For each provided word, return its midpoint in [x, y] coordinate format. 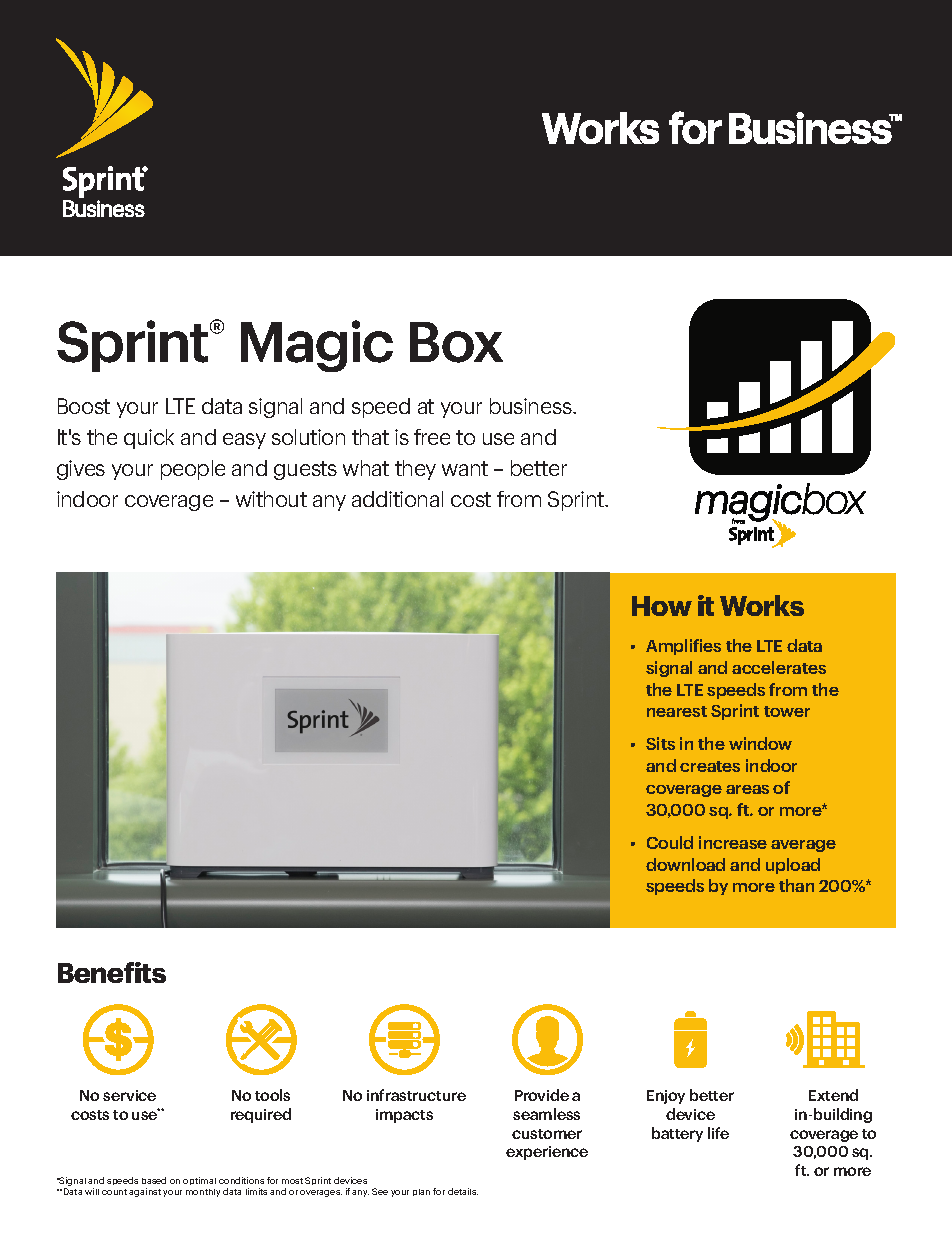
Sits [660, 743]
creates [710, 766]
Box [456, 342]
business [532, 406]
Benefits [112, 972]
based [154, 1180]
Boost [84, 406]
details [463, 1191]
